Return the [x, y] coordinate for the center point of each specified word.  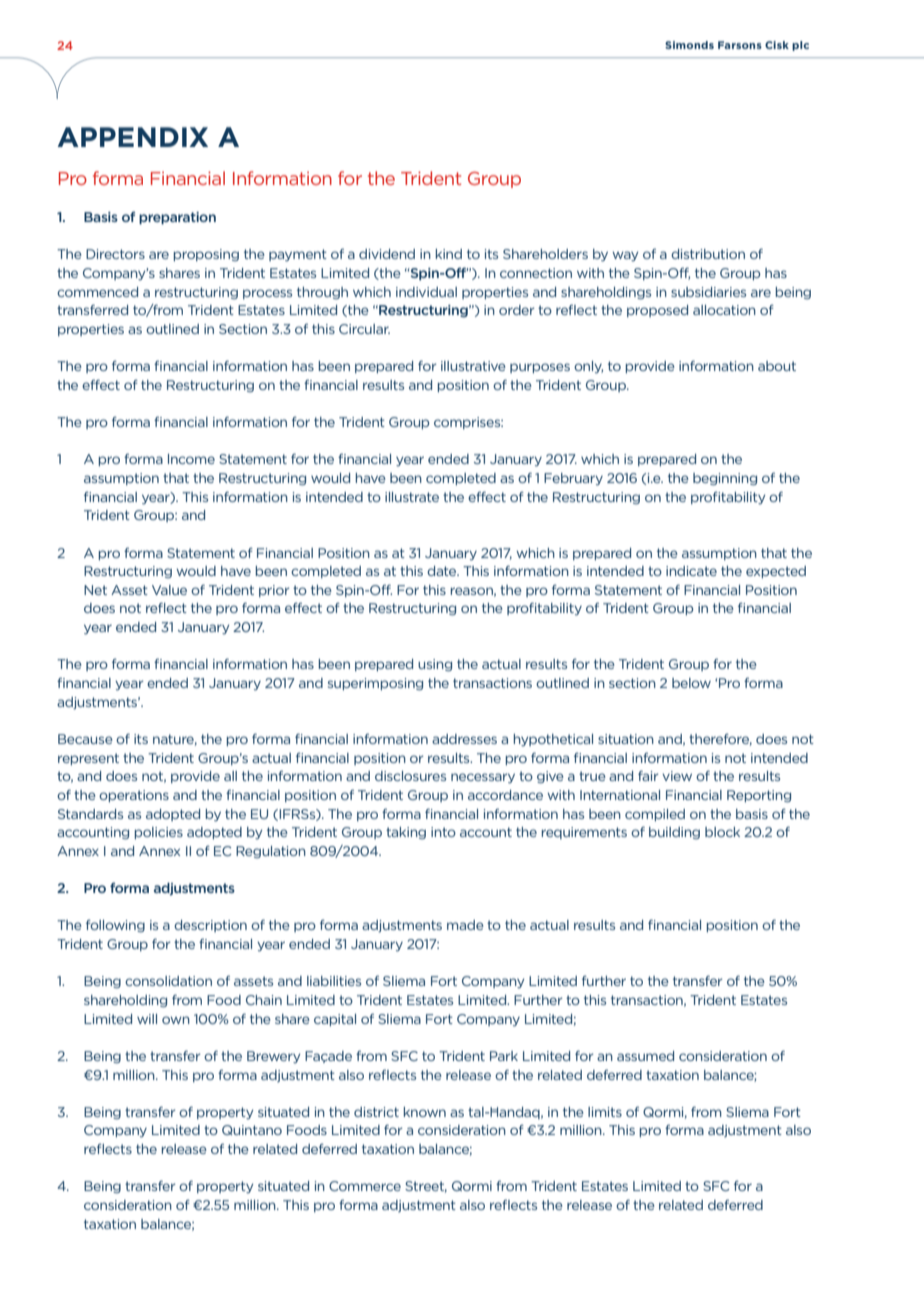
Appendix [133, 137]
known [425, 1112]
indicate [691, 571]
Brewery [273, 1057]
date [443, 571]
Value [169, 590]
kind [449, 254]
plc [800, 46]
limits [605, 1112]
